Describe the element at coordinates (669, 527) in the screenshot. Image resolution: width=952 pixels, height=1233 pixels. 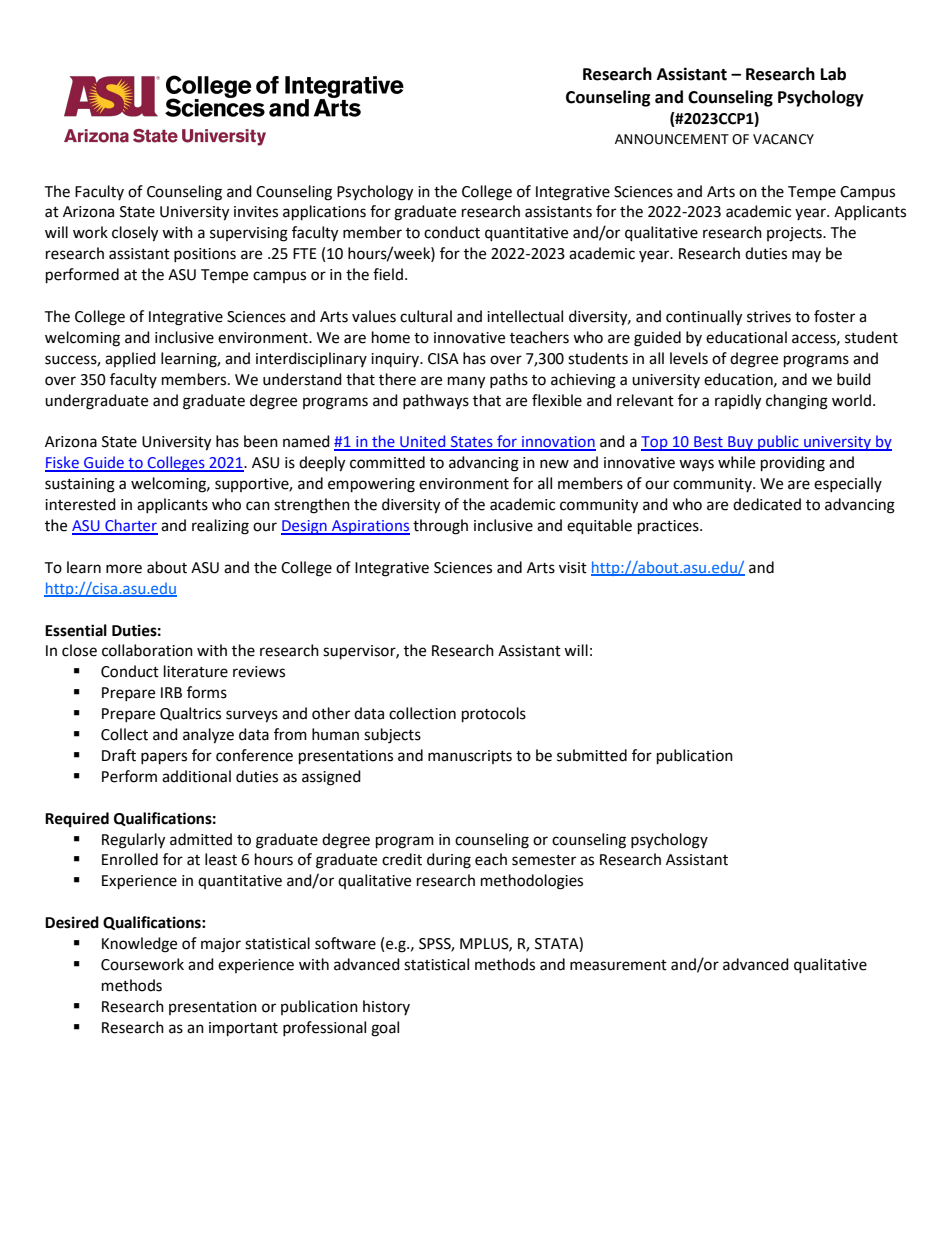
I see `practices` at that location.
